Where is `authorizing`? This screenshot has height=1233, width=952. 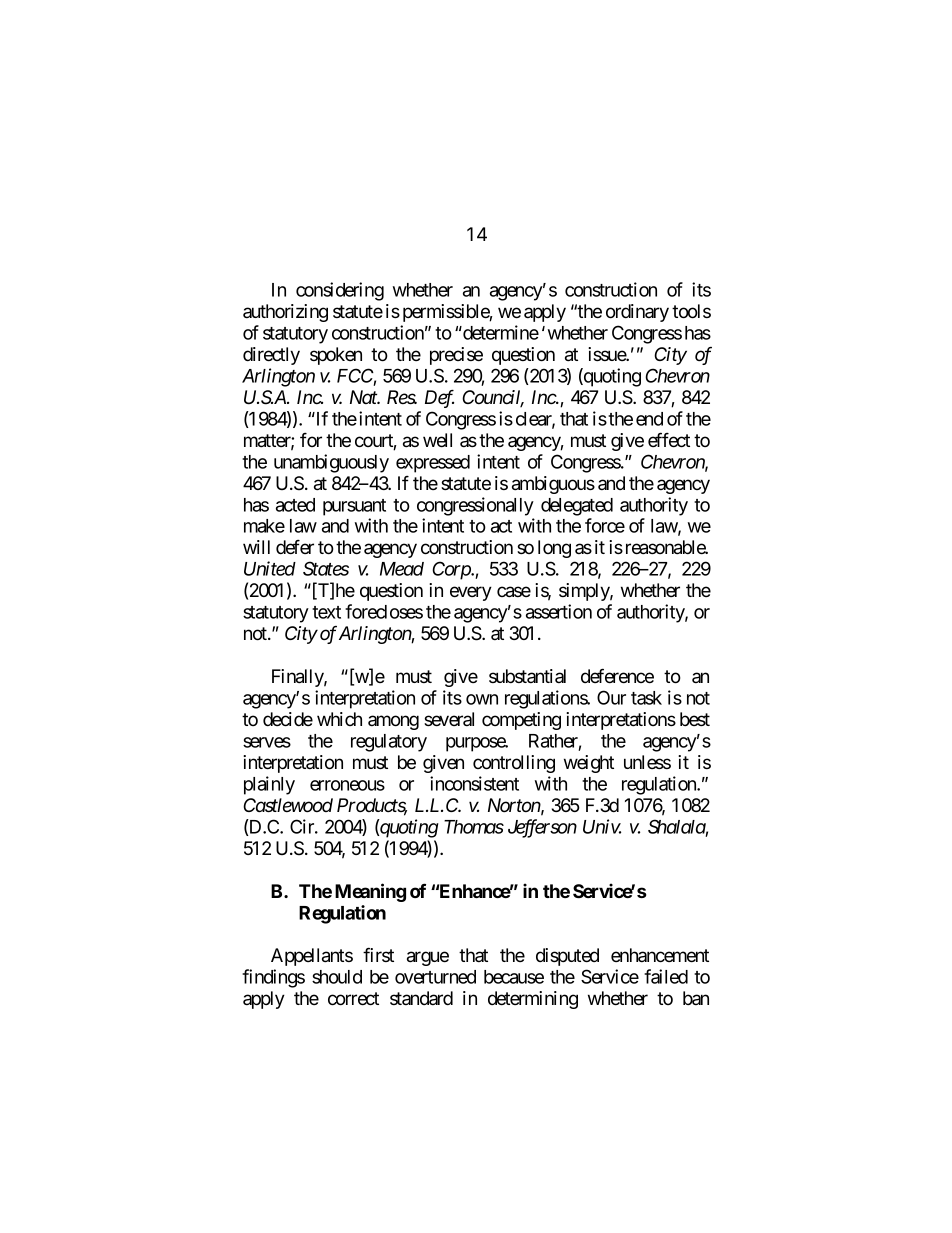
authorizing is located at coordinates (285, 313).
